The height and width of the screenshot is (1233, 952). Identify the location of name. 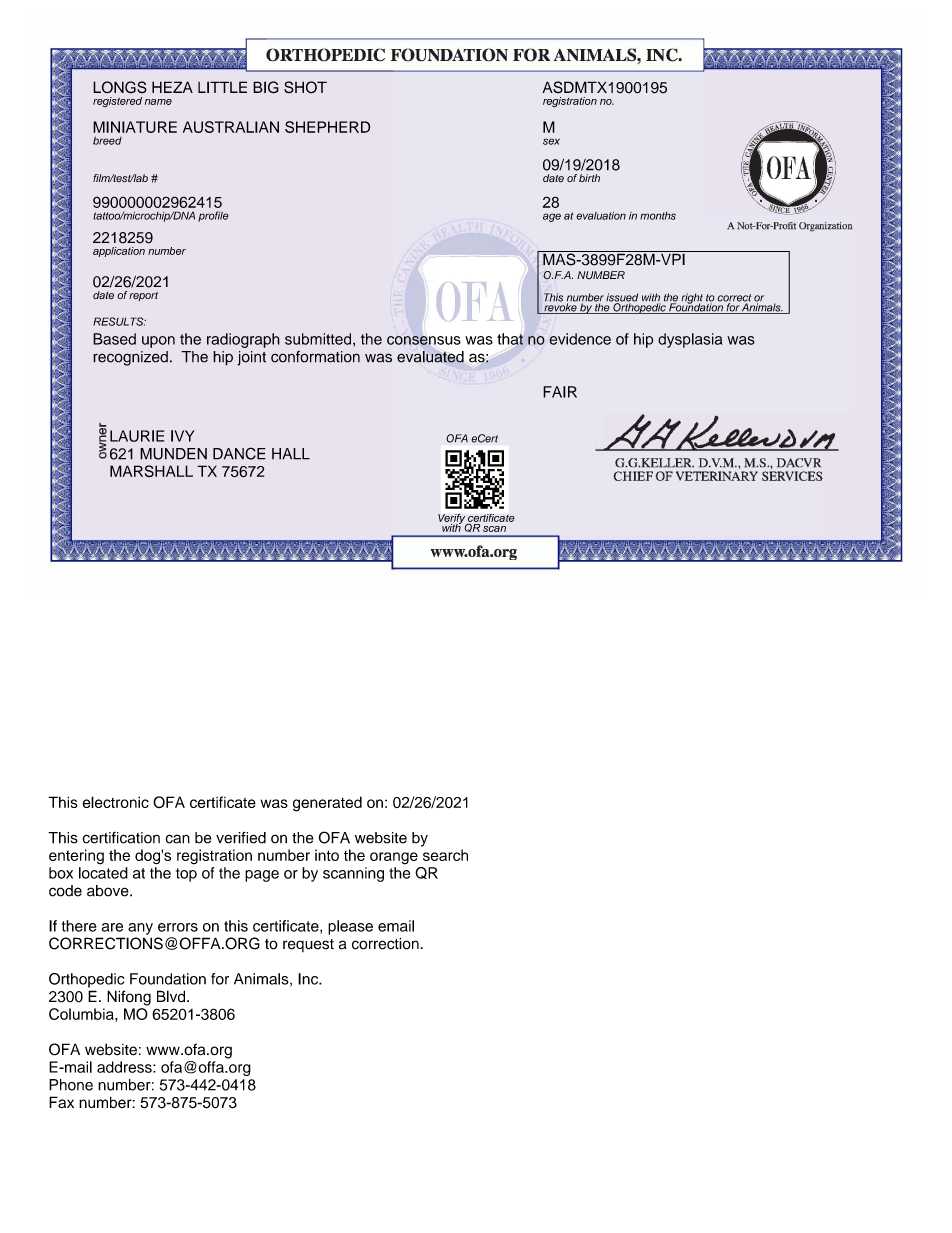
(158, 102).
